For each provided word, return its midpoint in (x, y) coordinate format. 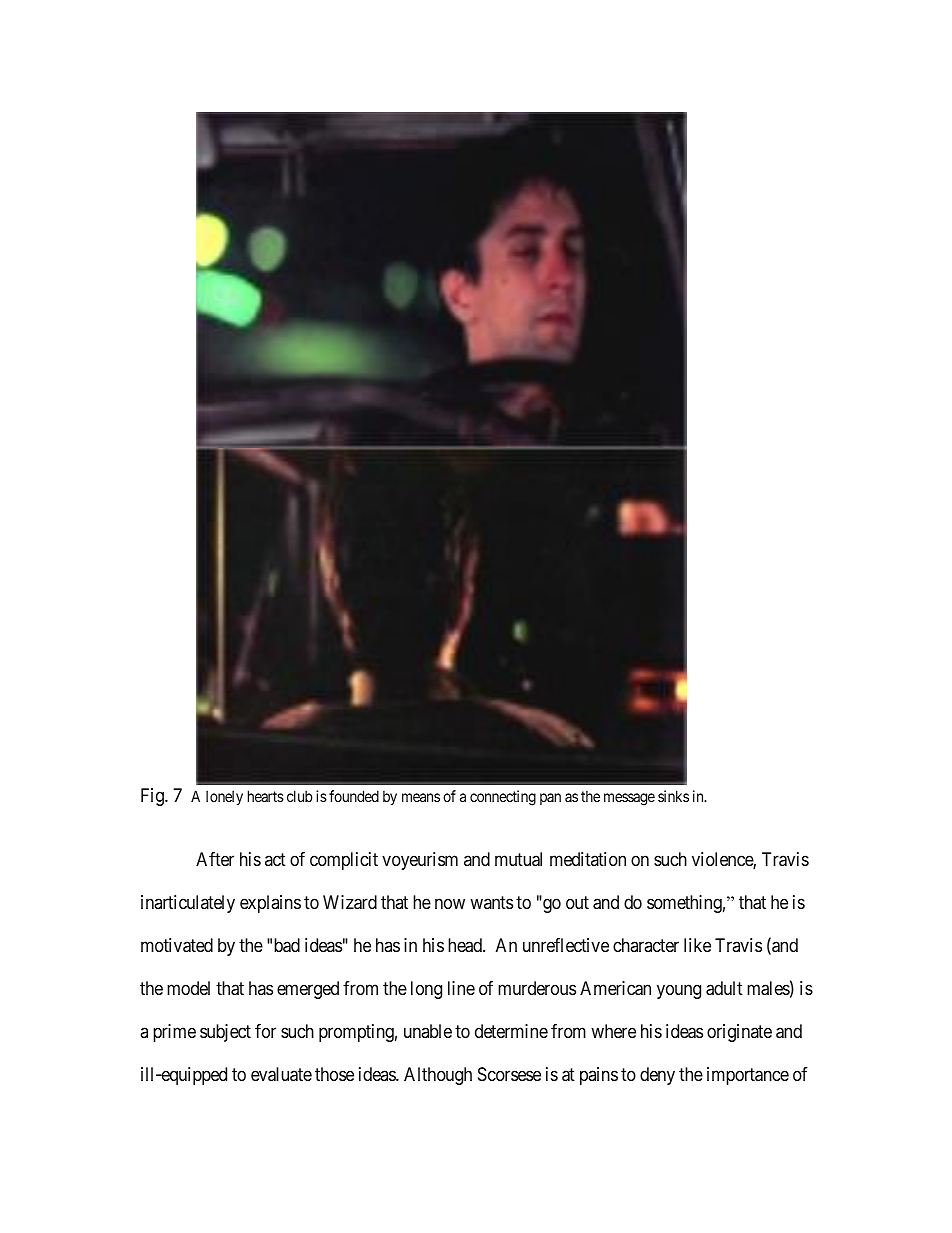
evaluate (281, 1074)
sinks (673, 796)
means (421, 797)
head (466, 945)
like (697, 945)
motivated (177, 945)
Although (438, 1076)
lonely (224, 797)
